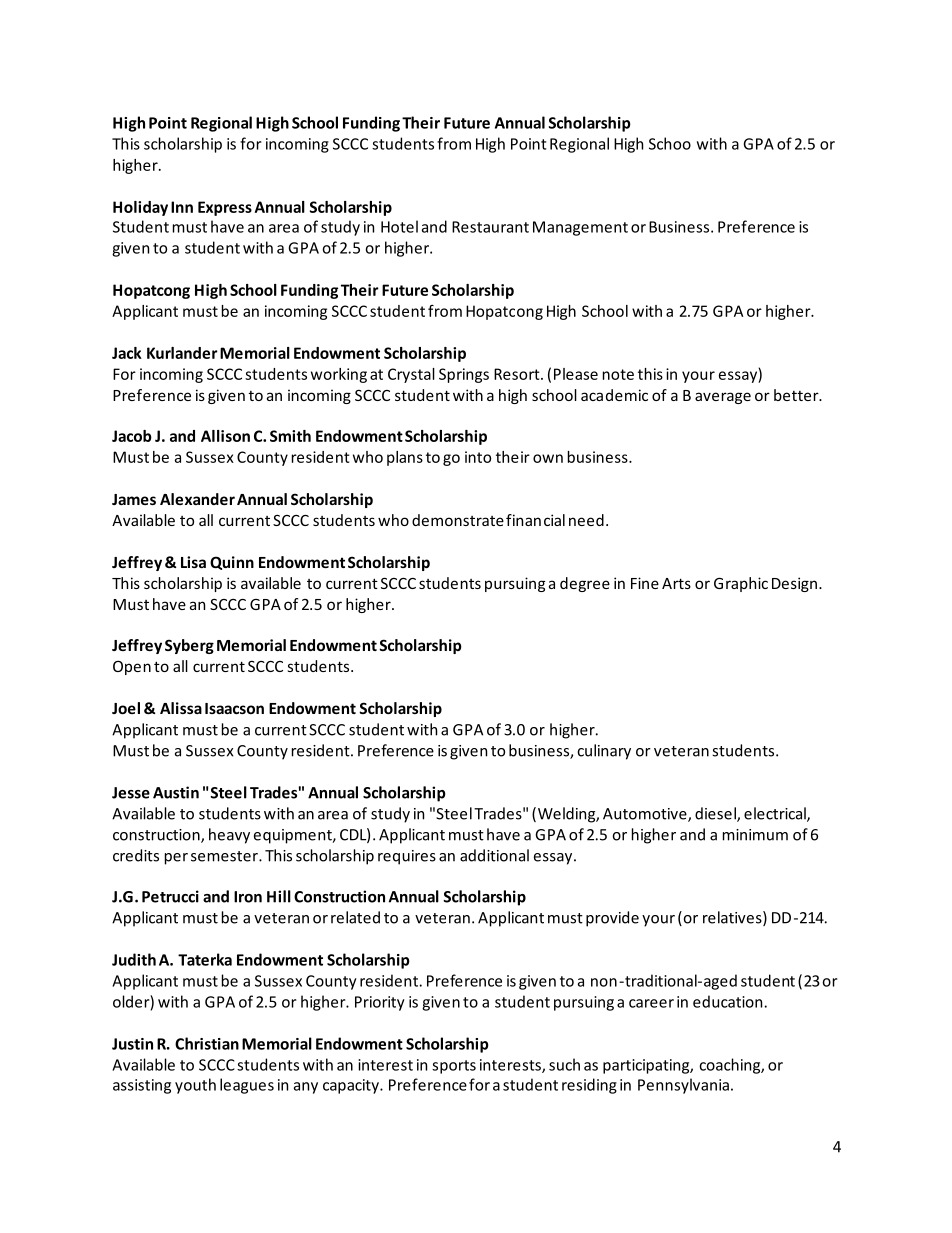 The height and width of the screenshot is (1233, 952). I want to click on Express, so click(225, 208).
